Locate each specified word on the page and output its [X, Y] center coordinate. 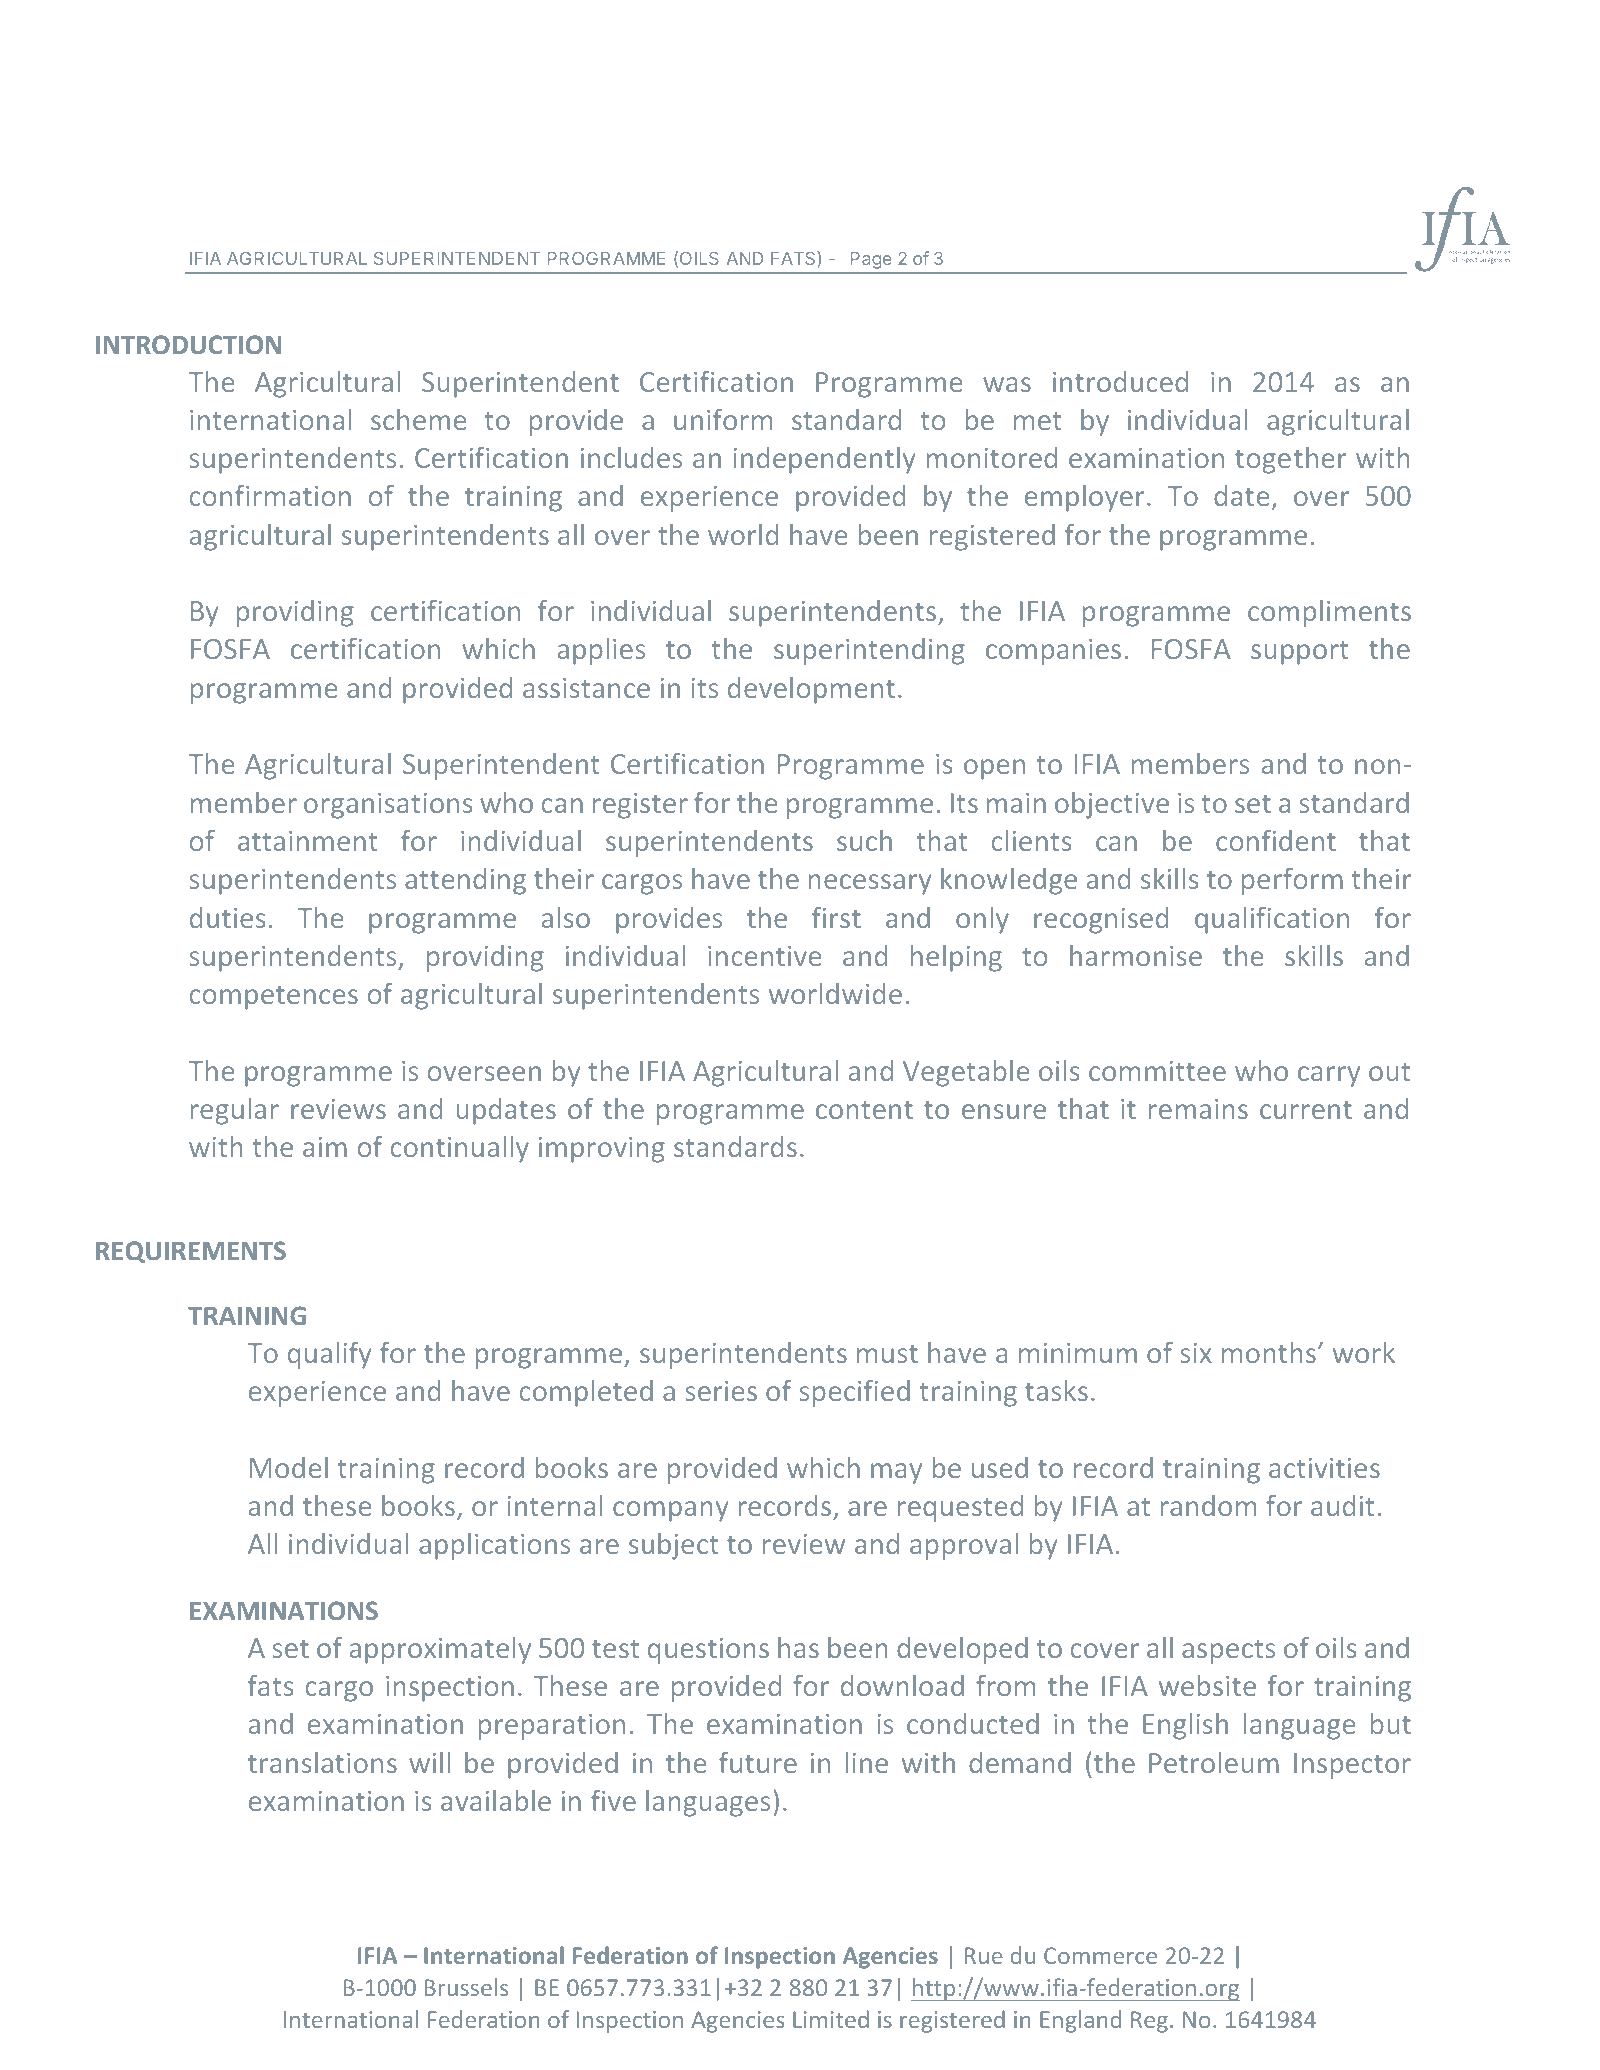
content [864, 1110]
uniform [723, 419]
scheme [418, 419]
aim [325, 1147]
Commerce [1100, 1955]
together [1290, 460]
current [1306, 1110]
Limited [831, 2019]
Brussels [466, 1987]
